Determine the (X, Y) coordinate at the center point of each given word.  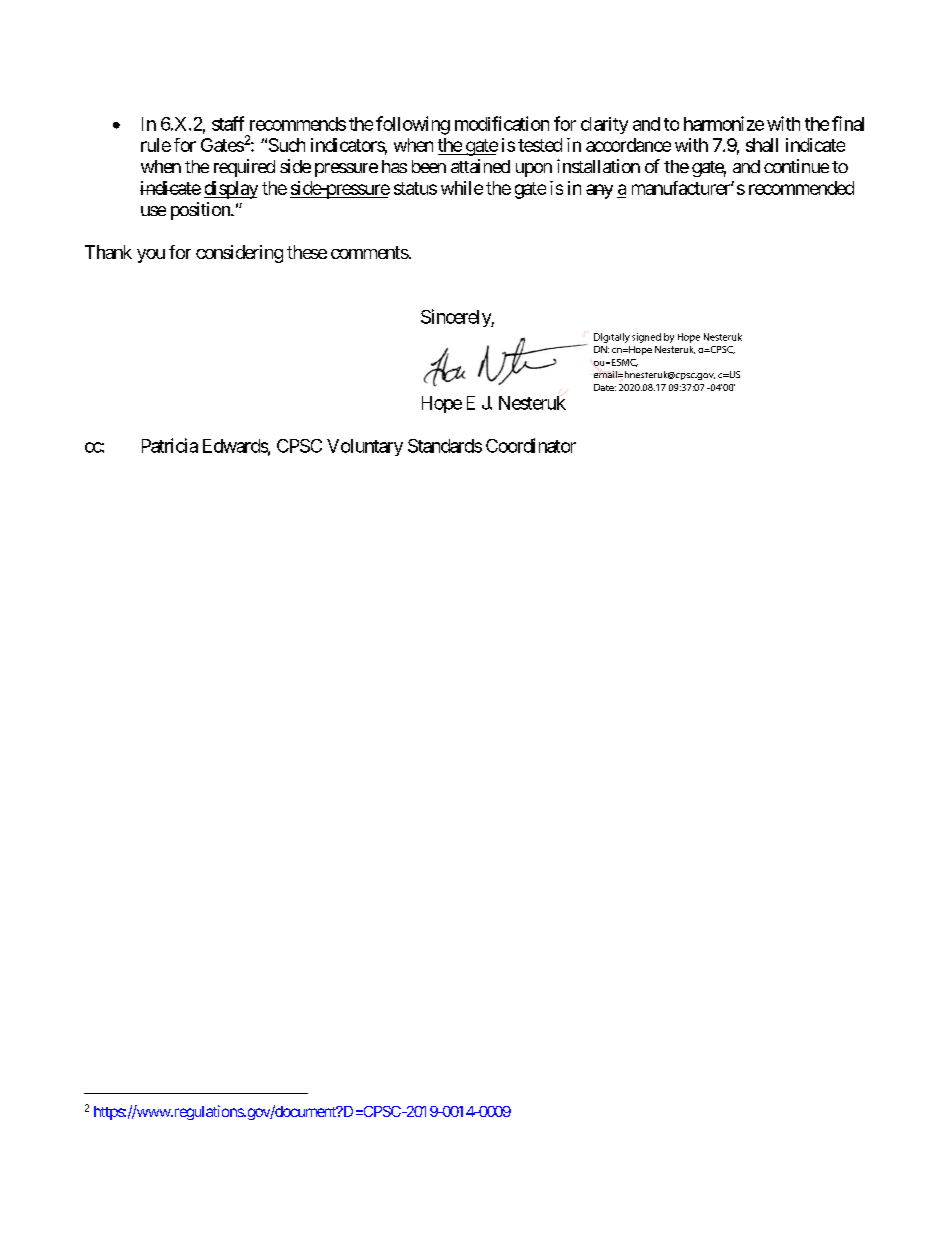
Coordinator (531, 445)
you (151, 256)
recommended (801, 188)
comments (370, 252)
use (153, 211)
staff (228, 123)
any (599, 191)
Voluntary (365, 447)
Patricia (170, 445)
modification (502, 123)
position (201, 211)
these (307, 252)
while (462, 188)
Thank (108, 252)
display (231, 190)
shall (762, 145)
